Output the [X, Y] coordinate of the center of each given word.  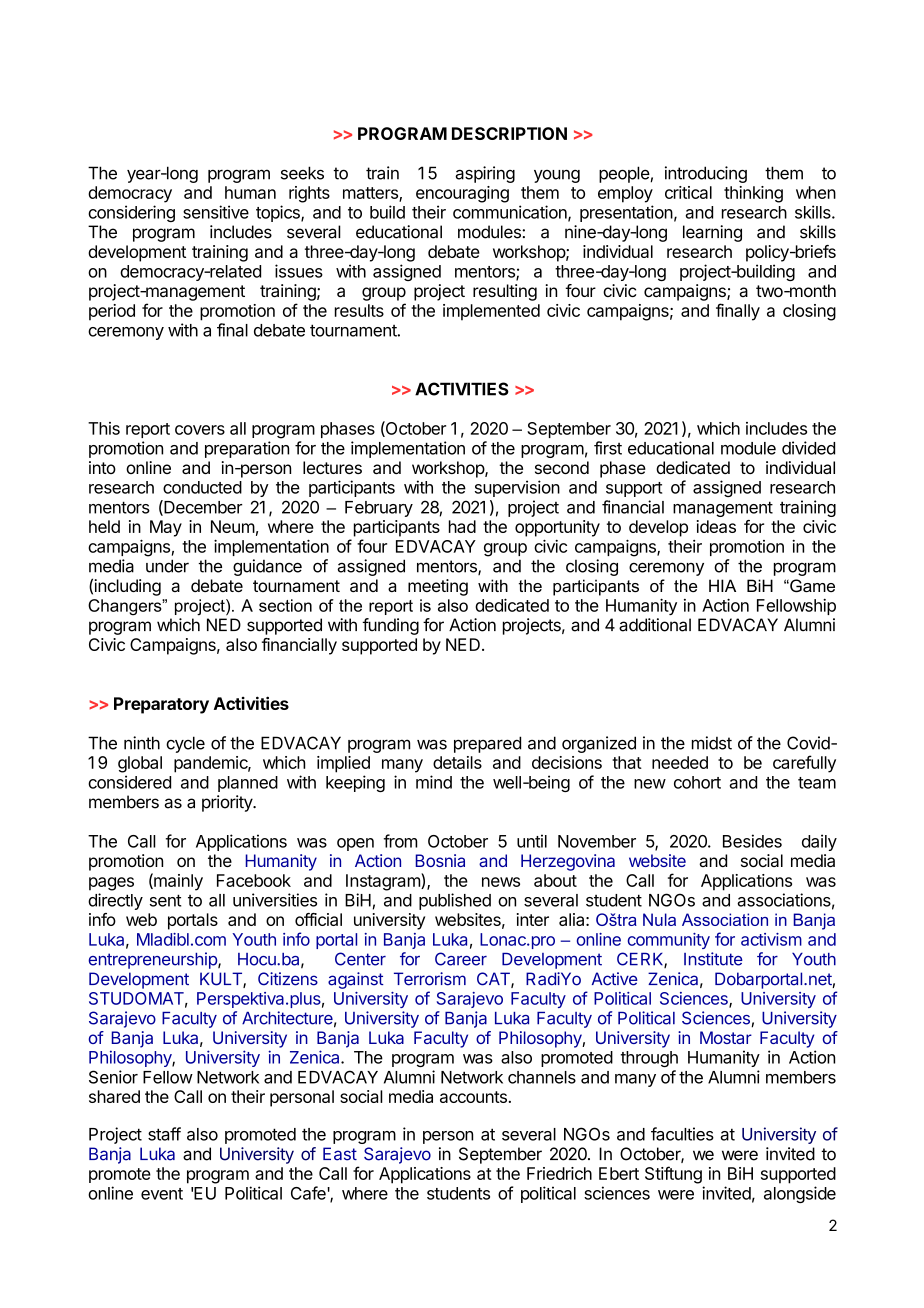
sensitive [216, 212]
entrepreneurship [153, 960]
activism [771, 939]
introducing [706, 174]
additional [655, 625]
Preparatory [161, 705]
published [455, 901]
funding [390, 626]
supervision [517, 488]
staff [164, 1134]
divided [808, 448]
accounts [473, 1097]
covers [200, 430]
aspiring [485, 174]
